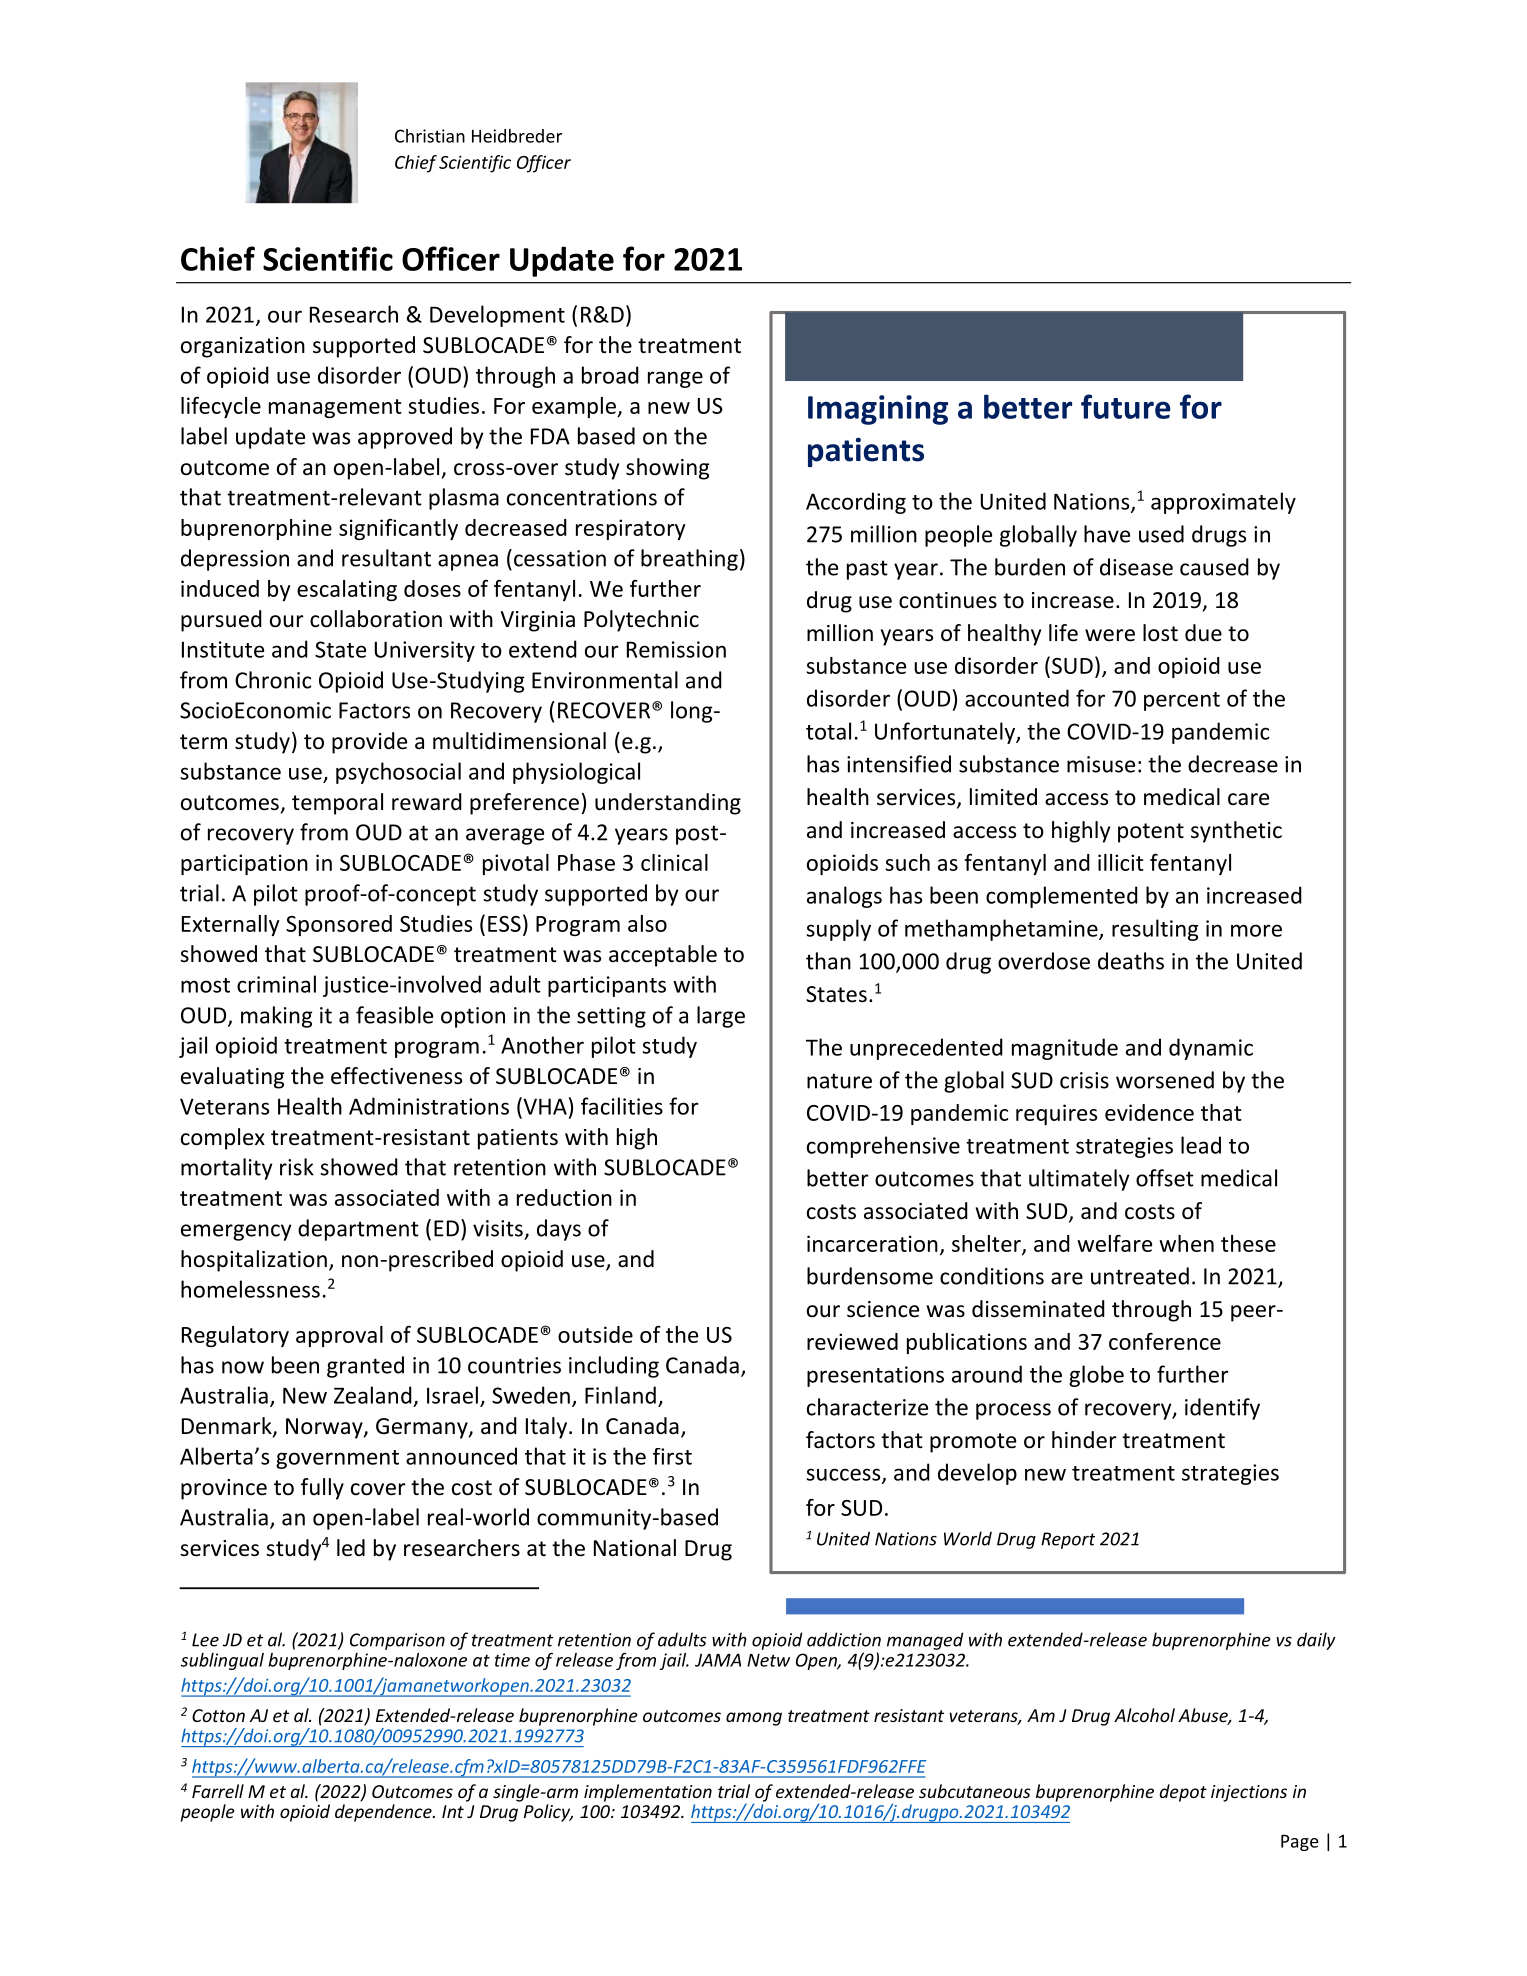 The image size is (1527, 1976). I want to click on among, so click(754, 1719).
